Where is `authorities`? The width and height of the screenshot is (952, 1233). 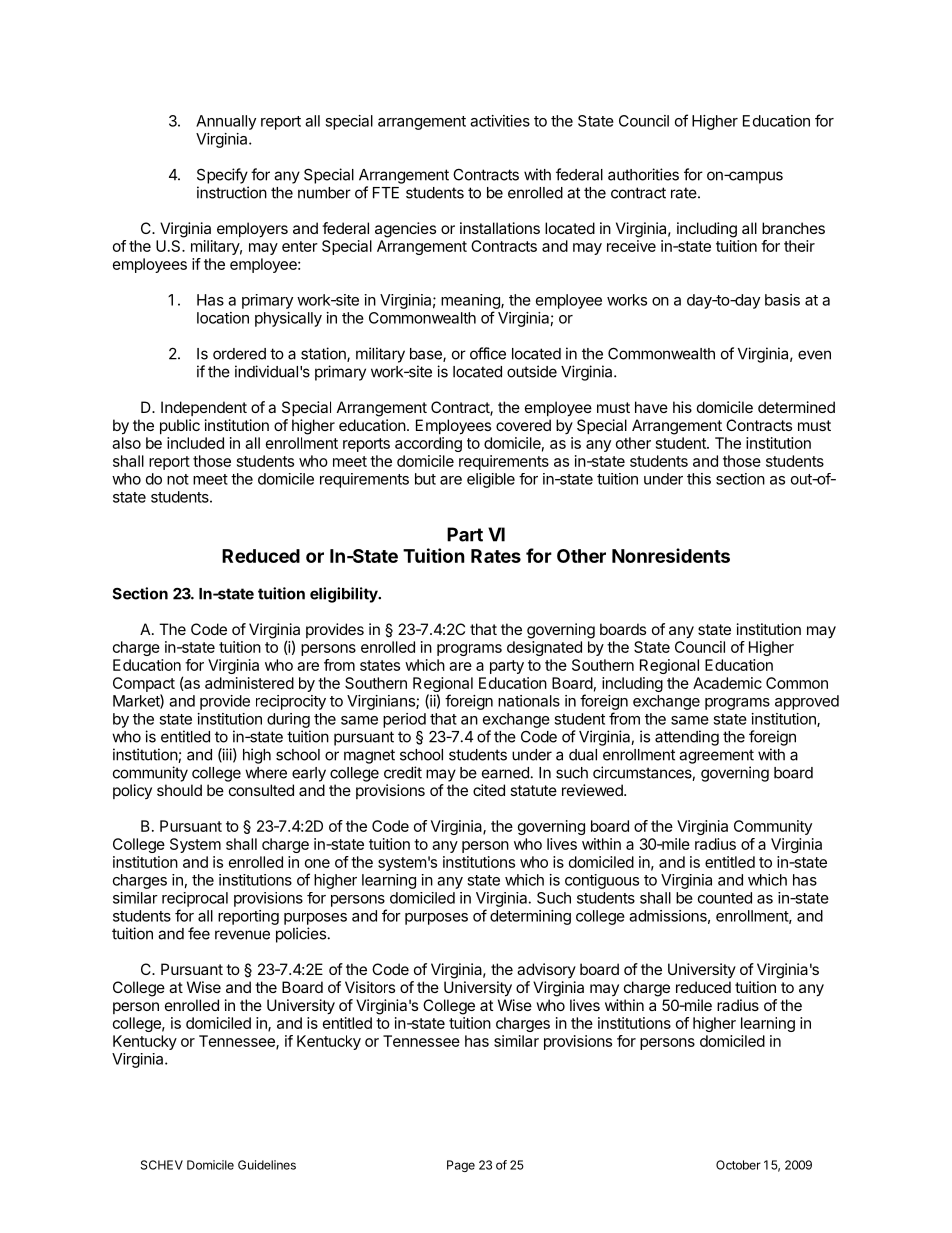
authorities is located at coordinates (643, 174).
